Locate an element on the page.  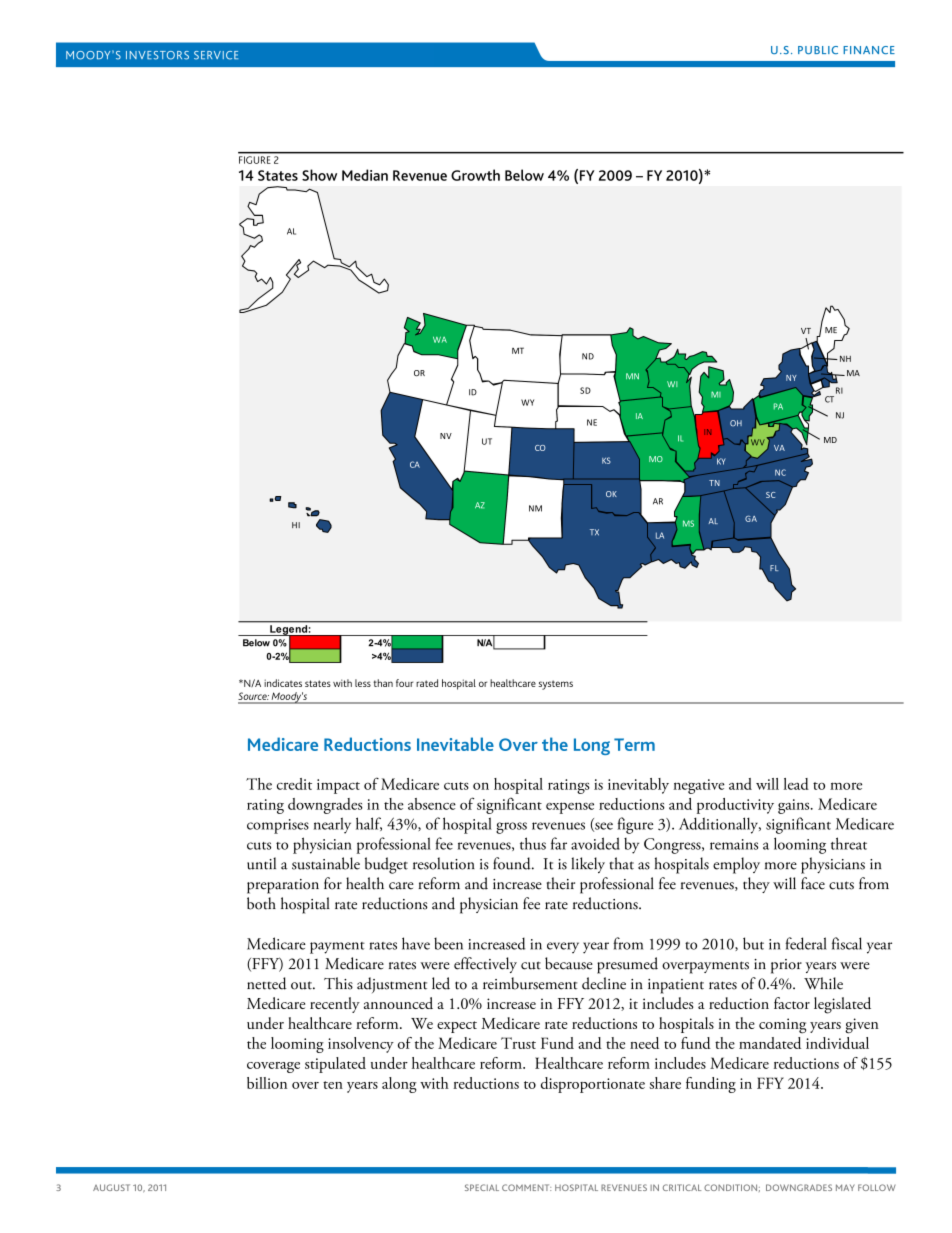
systems is located at coordinates (555, 685).
